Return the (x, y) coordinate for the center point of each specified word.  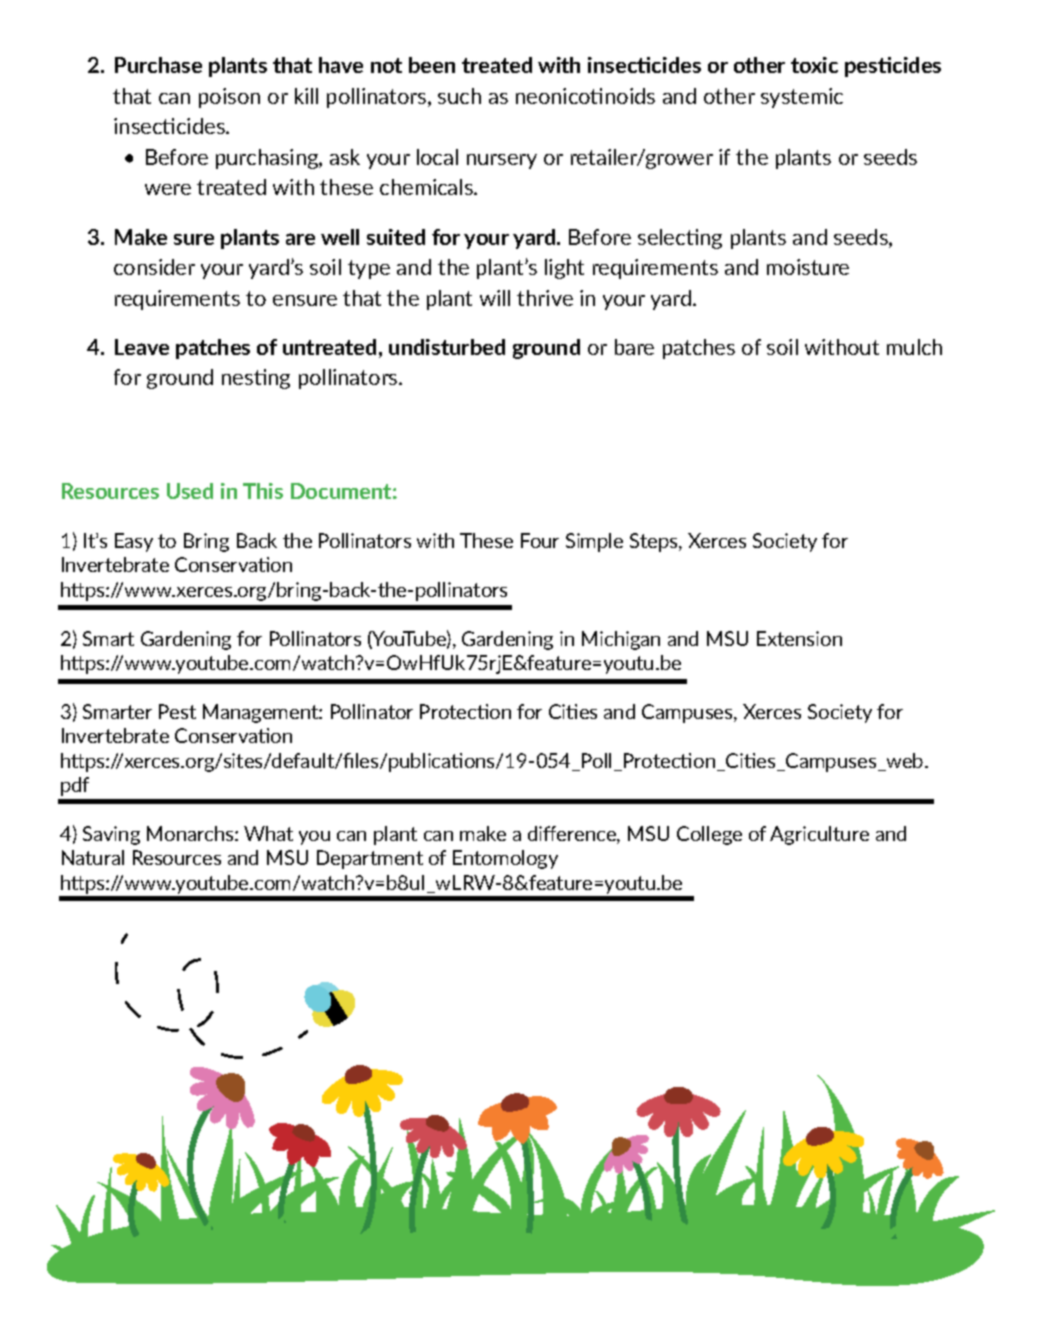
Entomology (505, 859)
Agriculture (819, 835)
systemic (802, 98)
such (459, 96)
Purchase (158, 65)
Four (540, 540)
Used (190, 491)
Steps (655, 542)
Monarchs (191, 833)
